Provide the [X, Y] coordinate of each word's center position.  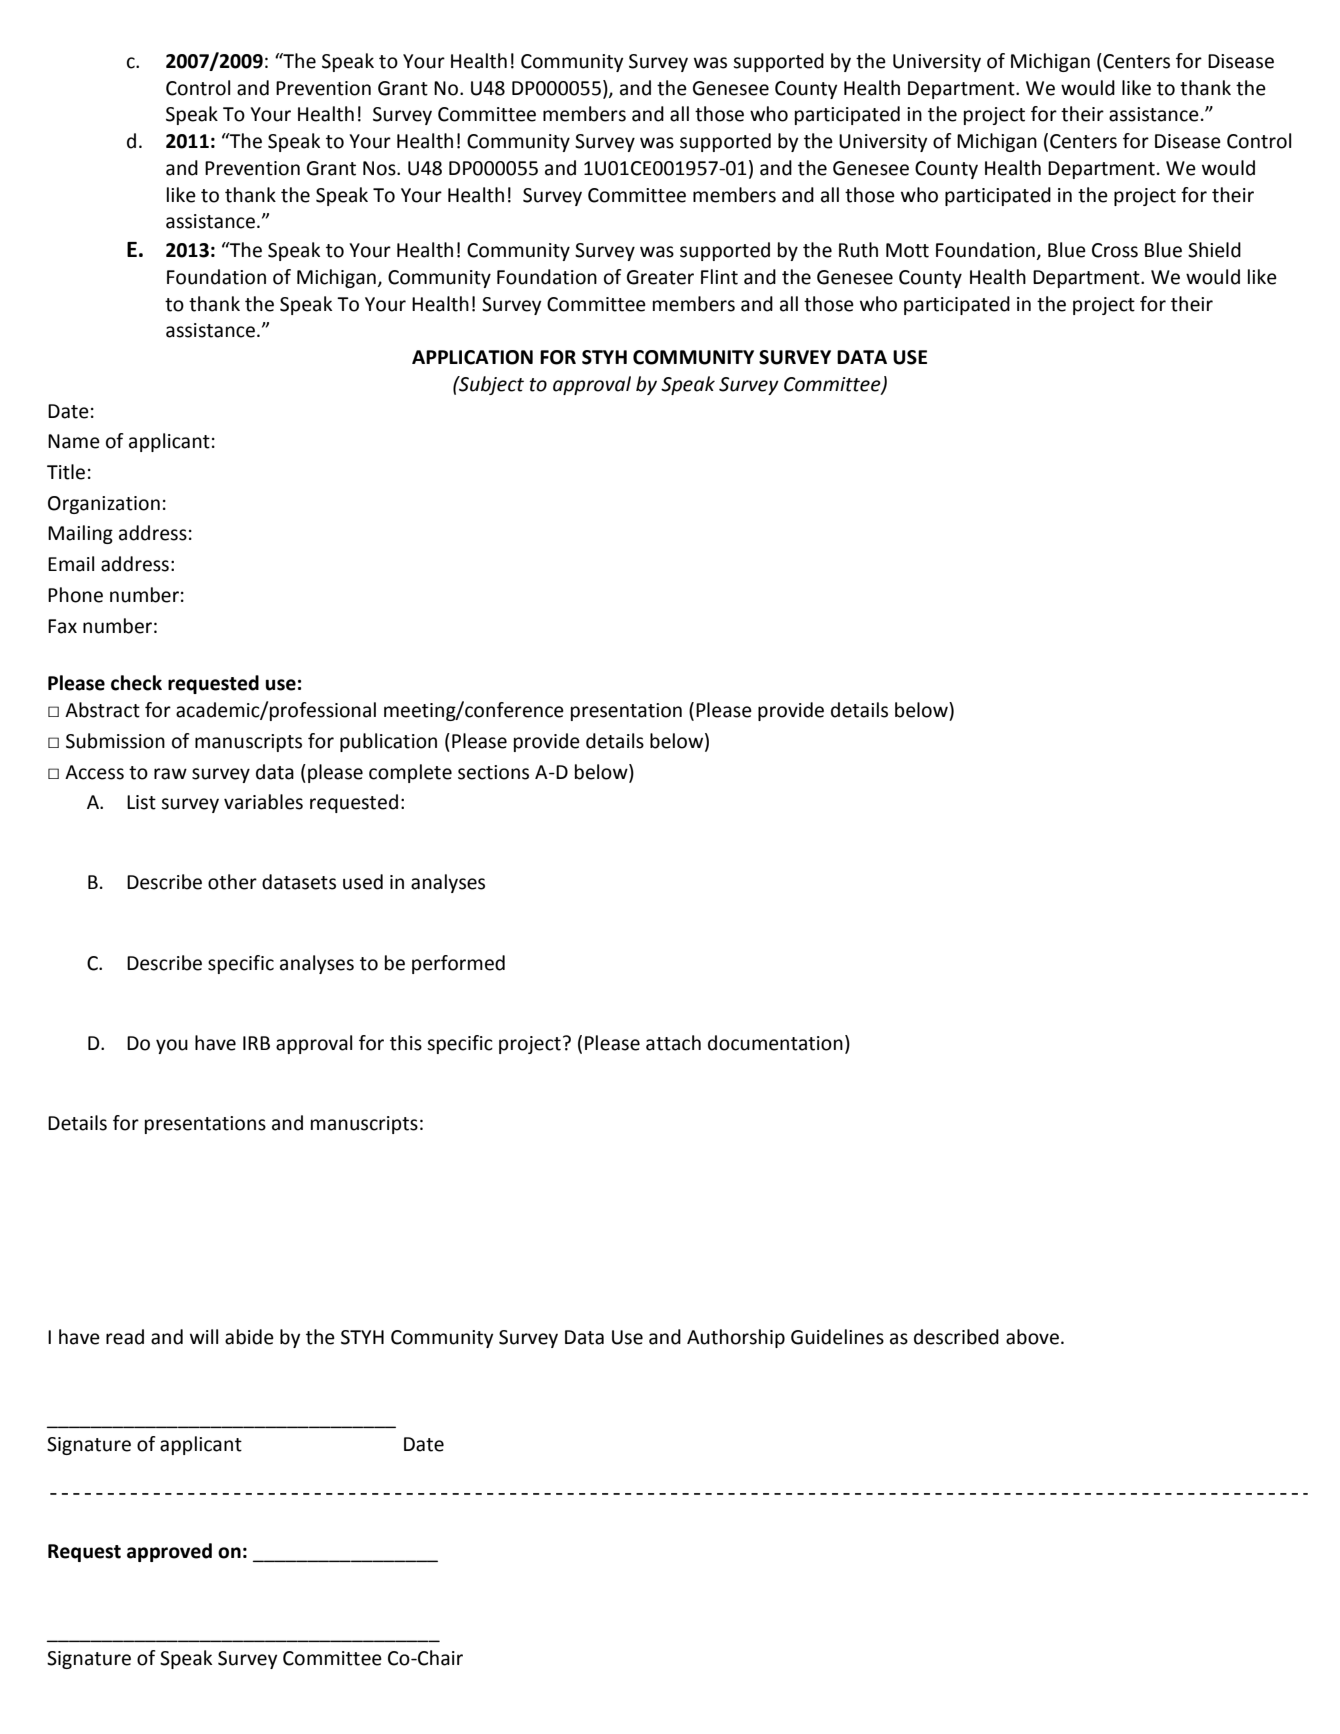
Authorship [736, 1338]
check [136, 683]
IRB [256, 1043]
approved [169, 1552]
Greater [660, 277]
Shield [1214, 250]
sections [493, 772]
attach [673, 1043]
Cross [1115, 250]
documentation [775, 1043]
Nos [380, 168]
